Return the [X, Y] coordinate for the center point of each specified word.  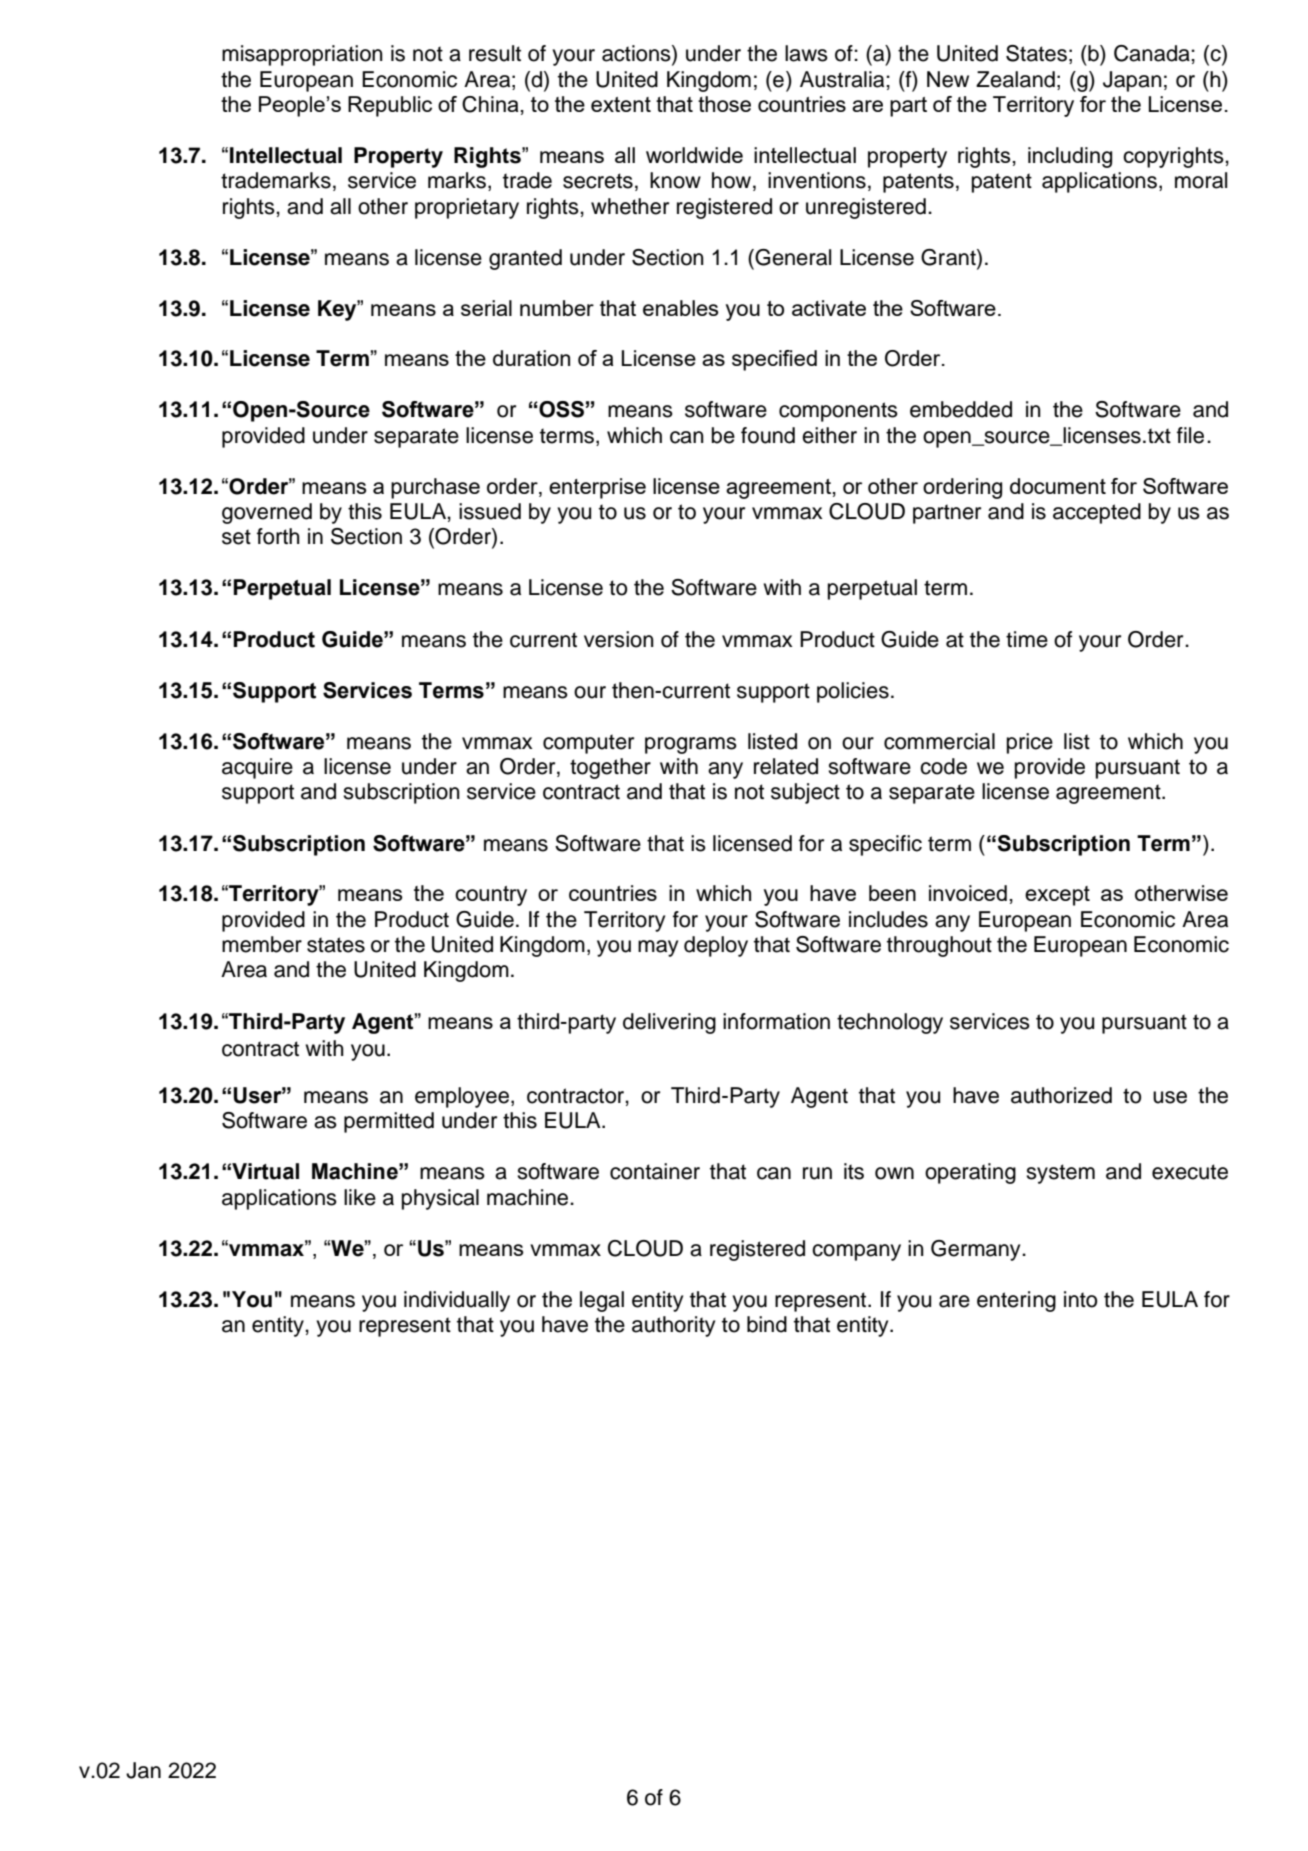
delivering [669, 1023]
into [1080, 1299]
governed [267, 513]
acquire [257, 768]
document [1058, 486]
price [1030, 743]
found [768, 435]
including [1070, 157]
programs [691, 745]
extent [621, 104]
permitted [389, 1122]
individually [457, 1301]
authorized [1061, 1095]
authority [673, 1326]
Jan [143, 1770]
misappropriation [302, 55]
